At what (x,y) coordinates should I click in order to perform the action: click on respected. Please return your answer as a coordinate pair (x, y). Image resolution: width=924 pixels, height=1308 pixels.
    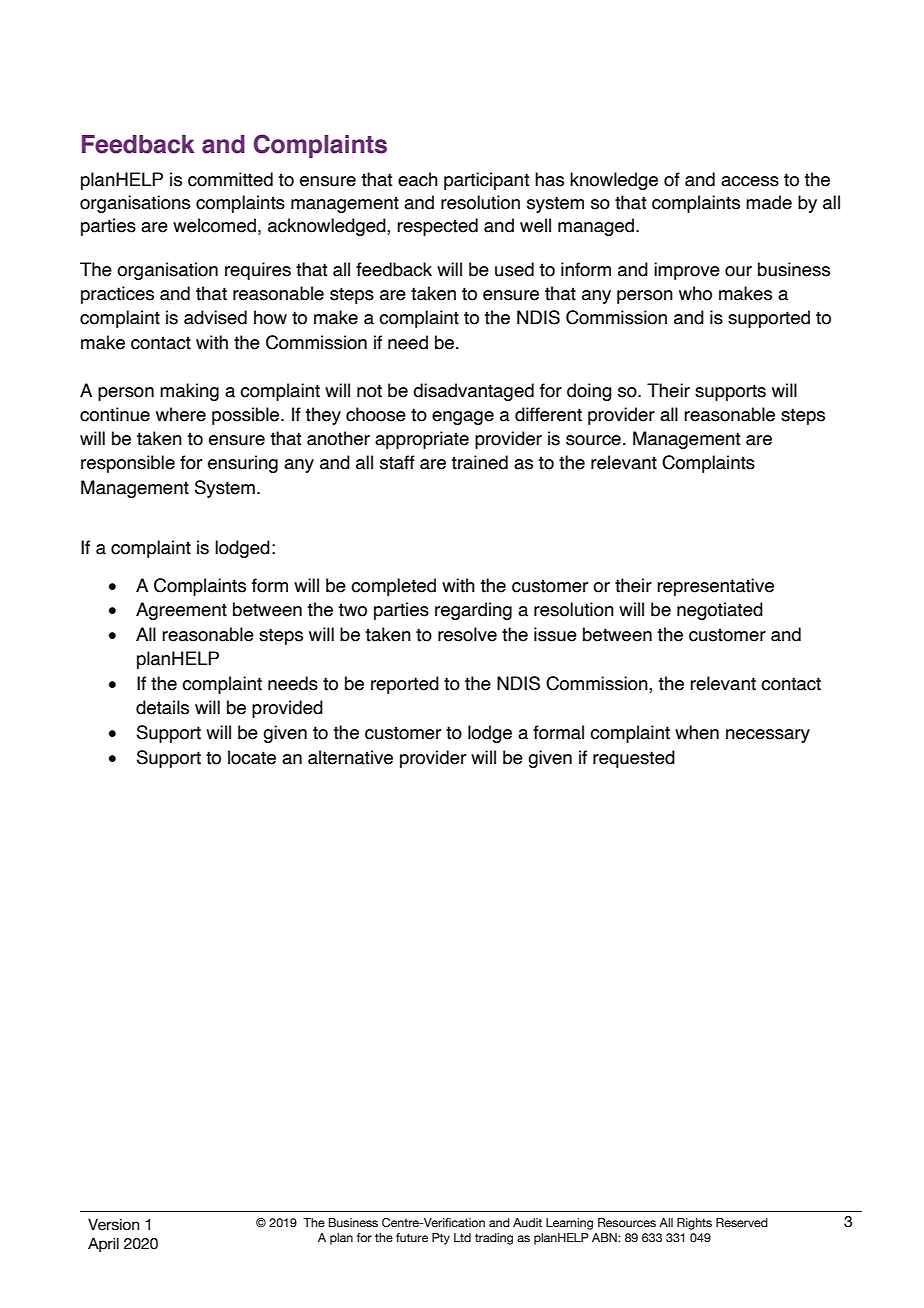
    Looking at the image, I should click on (437, 227).
